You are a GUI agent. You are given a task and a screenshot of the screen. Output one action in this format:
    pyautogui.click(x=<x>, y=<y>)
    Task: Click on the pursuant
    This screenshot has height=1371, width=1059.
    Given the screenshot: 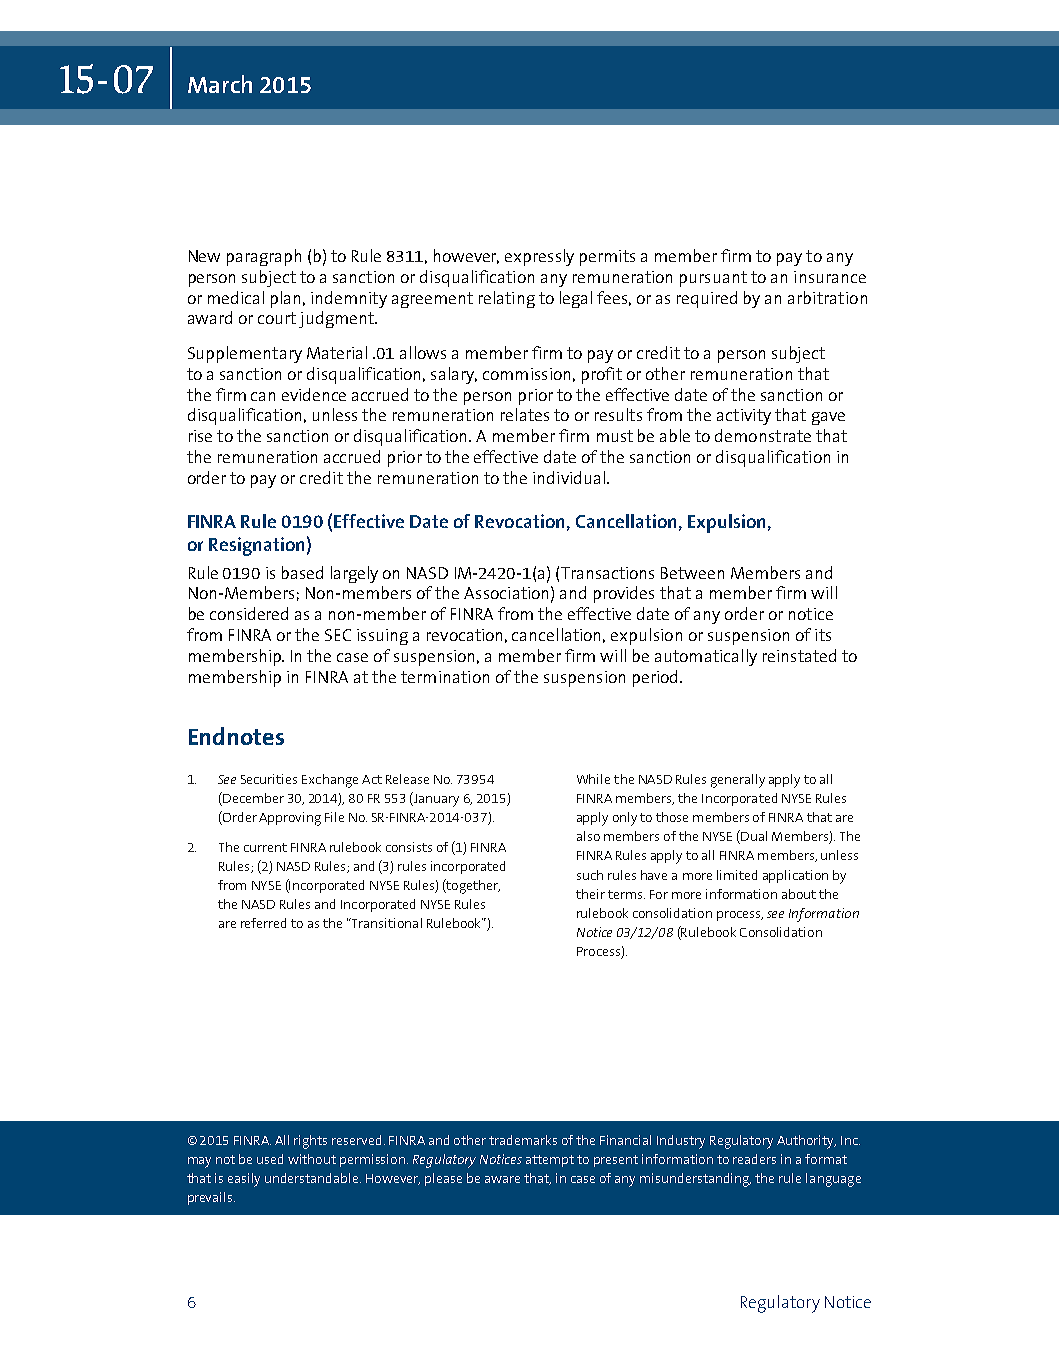 What is the action you would take?
    pyautogui.click(x=713, y=279)
